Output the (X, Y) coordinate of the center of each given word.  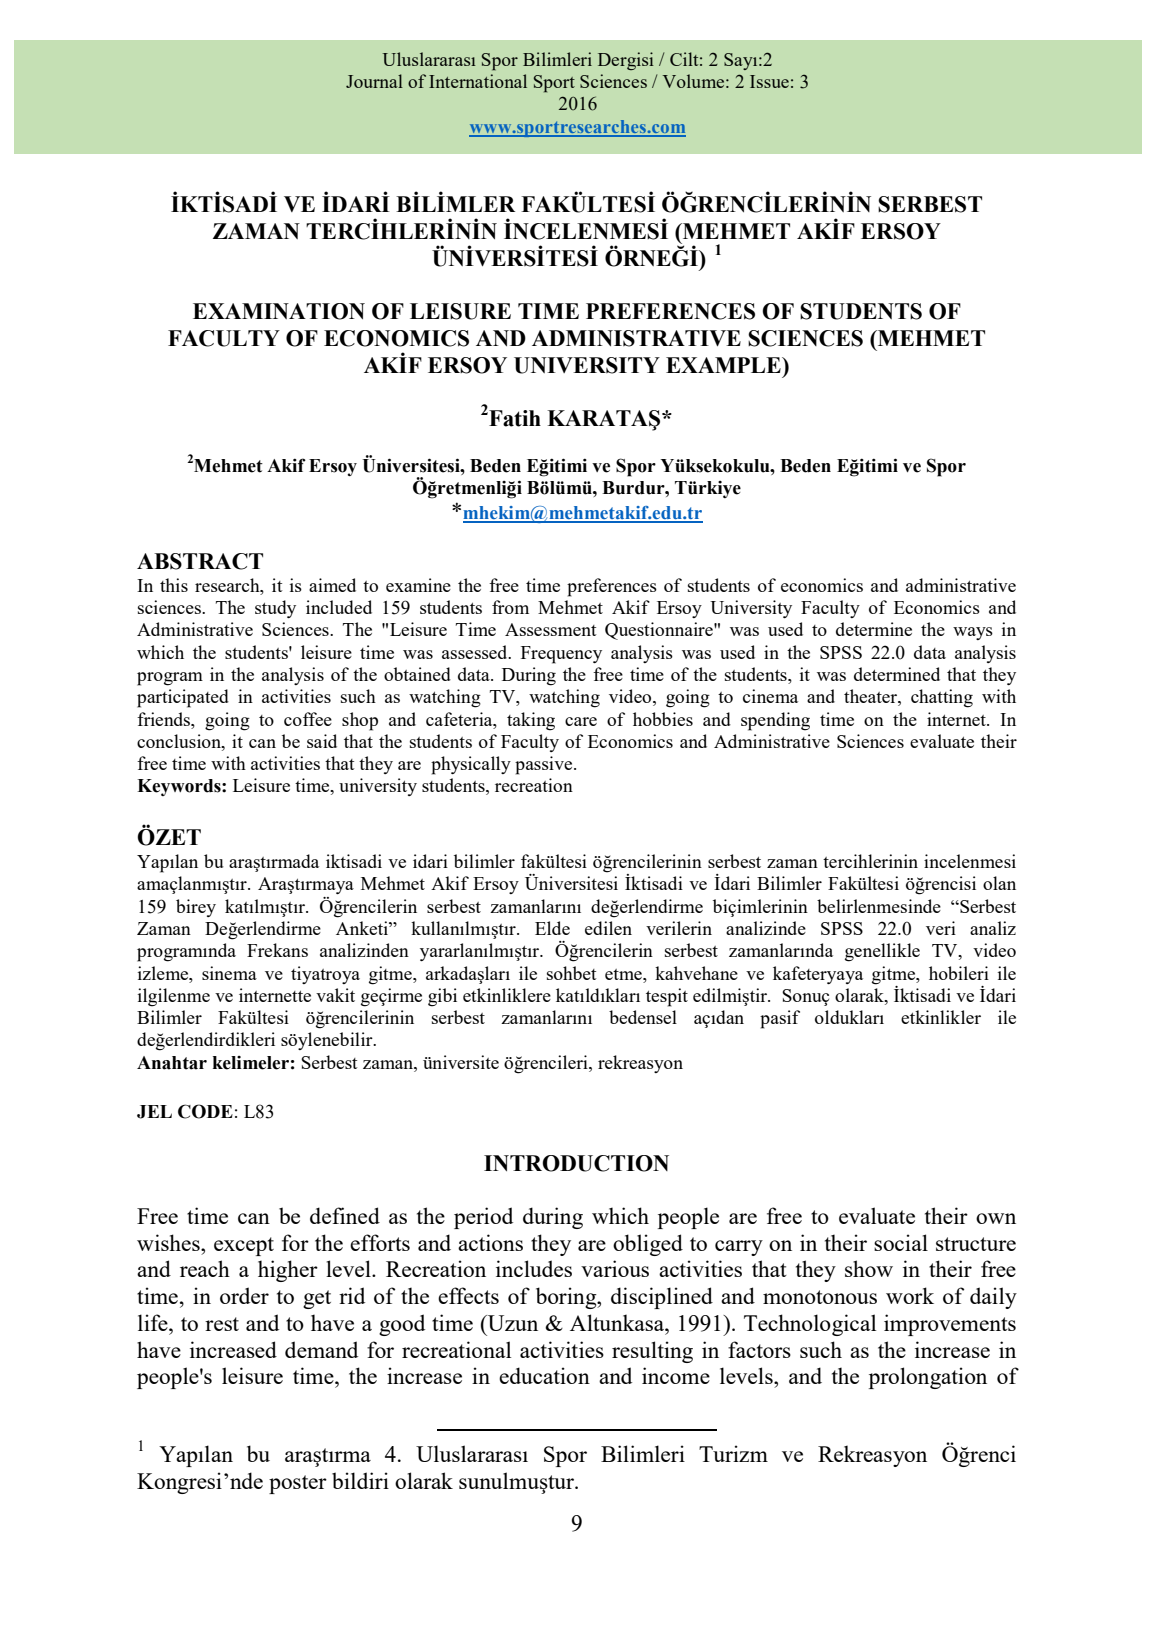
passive (545, 765)
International (478, 81)
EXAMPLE (724, 365)
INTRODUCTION (576, 1163)
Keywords (180, 787)
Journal (374, 81)
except (244, 1246)
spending (775, 721)
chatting (942, 698)
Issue (769, 81)
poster (298, 1484)
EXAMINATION (279, 311)
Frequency (561, 655)
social (901, 1242)
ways (973, 633)
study (275, 609)
